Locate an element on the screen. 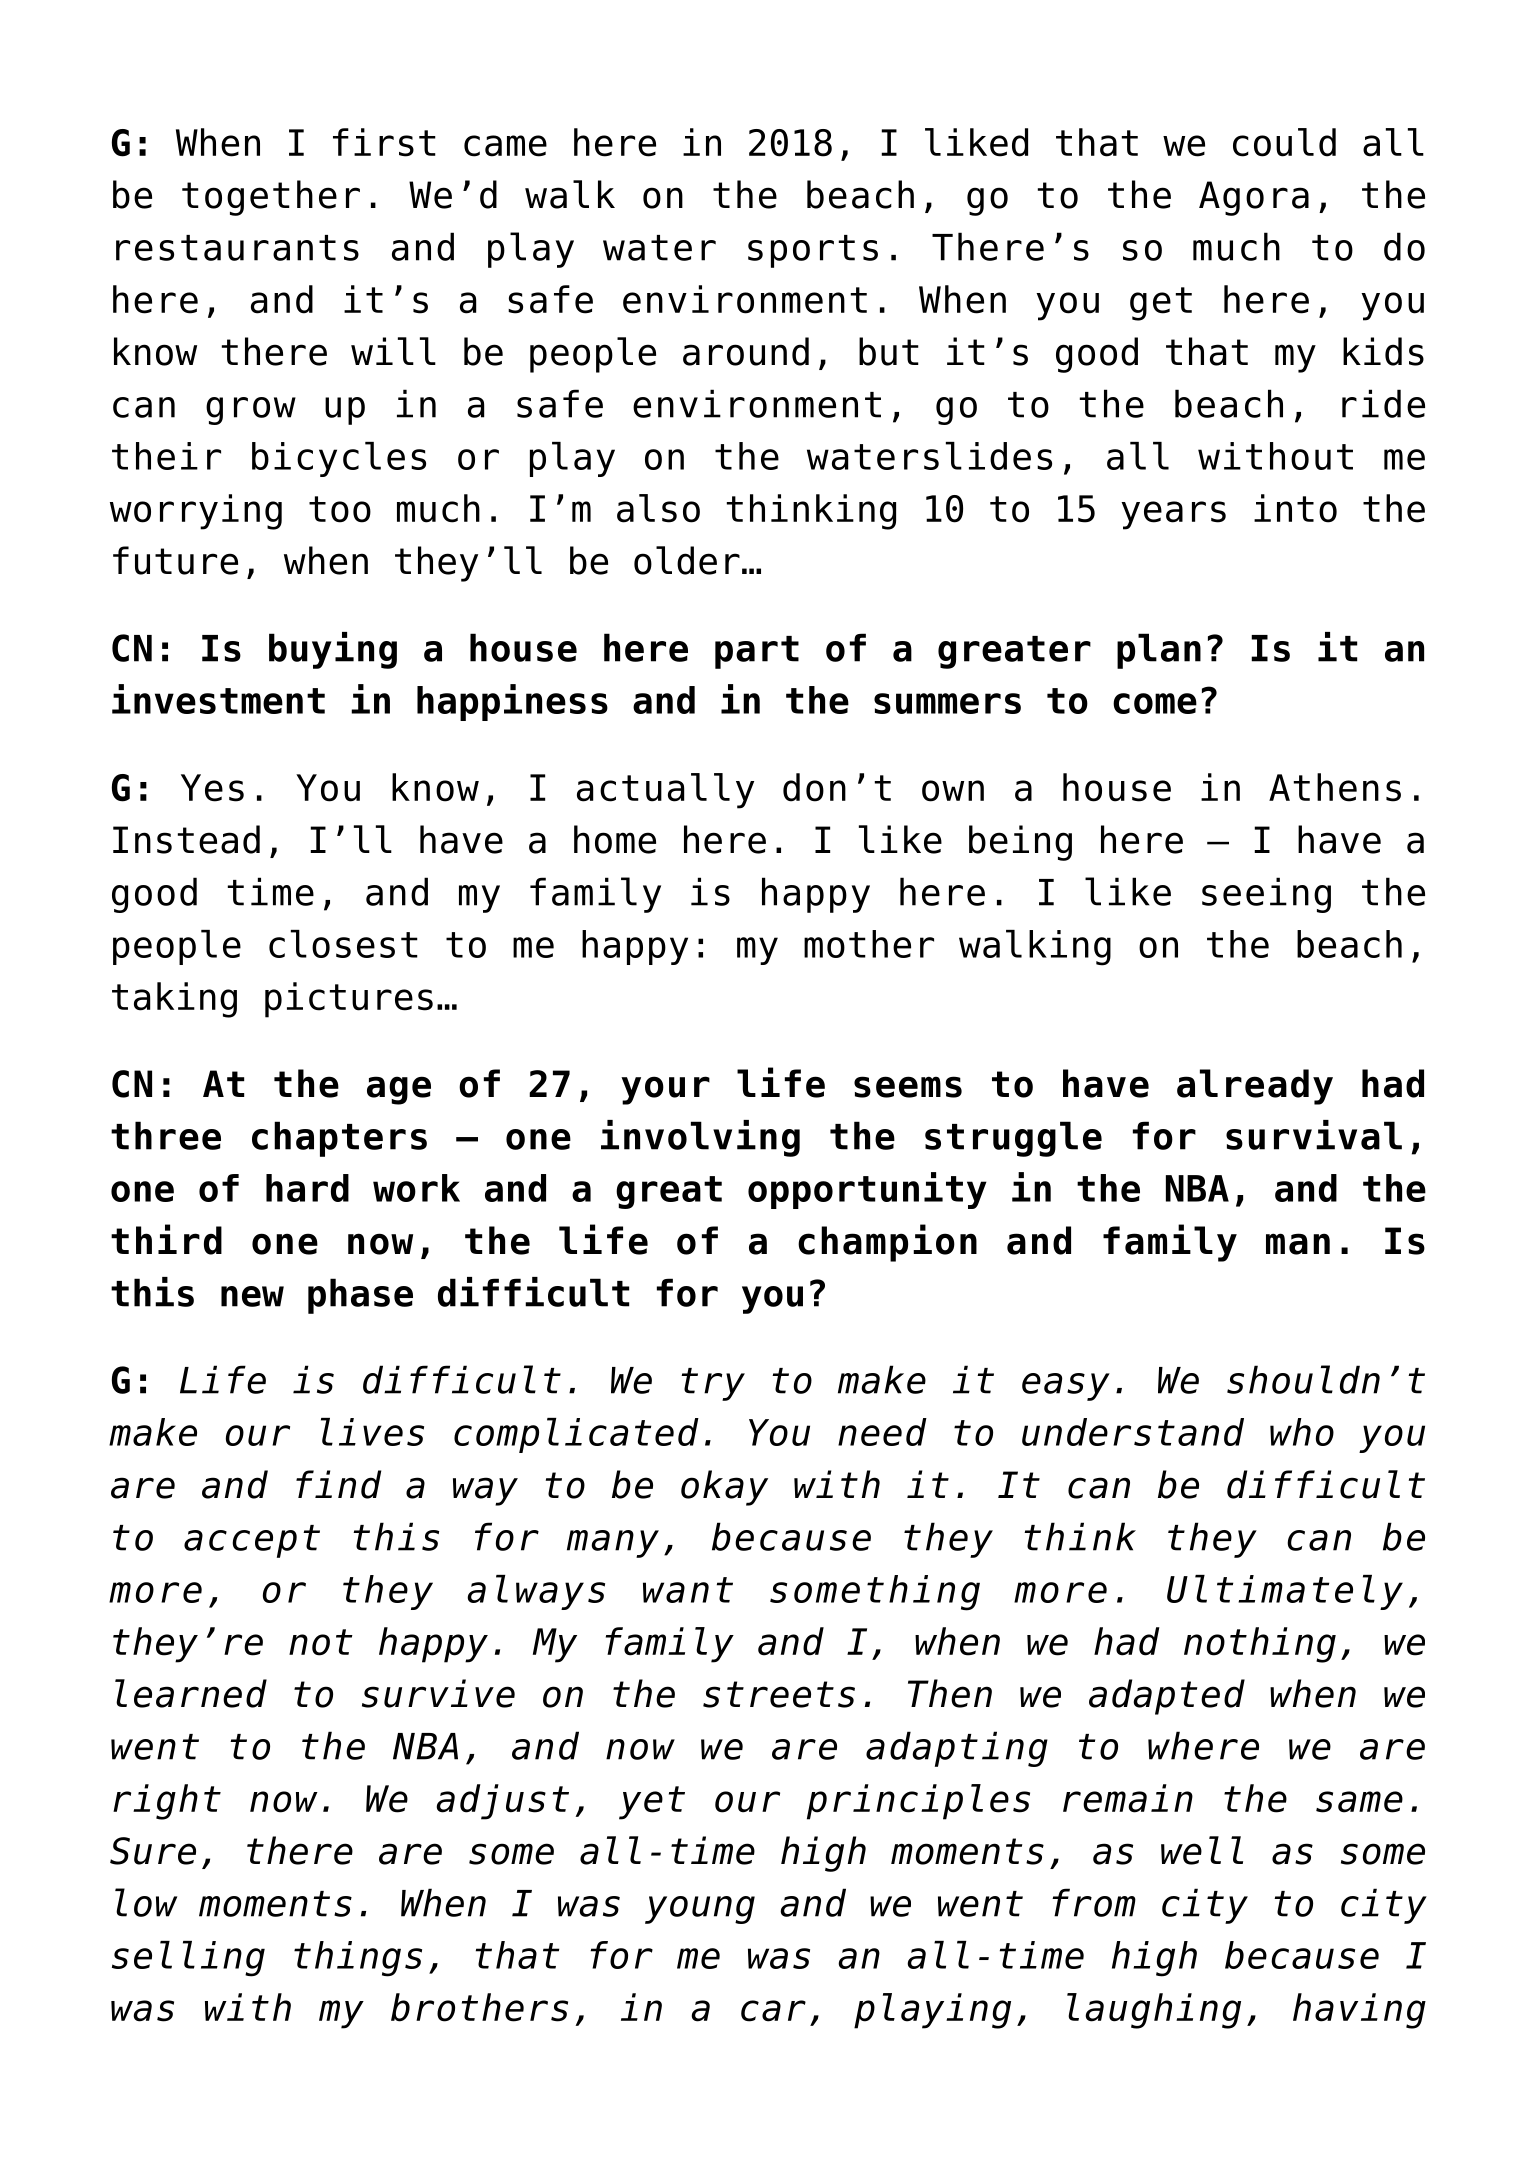 The width and height of the screenshot is (1537, 2174). older is located at coordinates (687, 560).
